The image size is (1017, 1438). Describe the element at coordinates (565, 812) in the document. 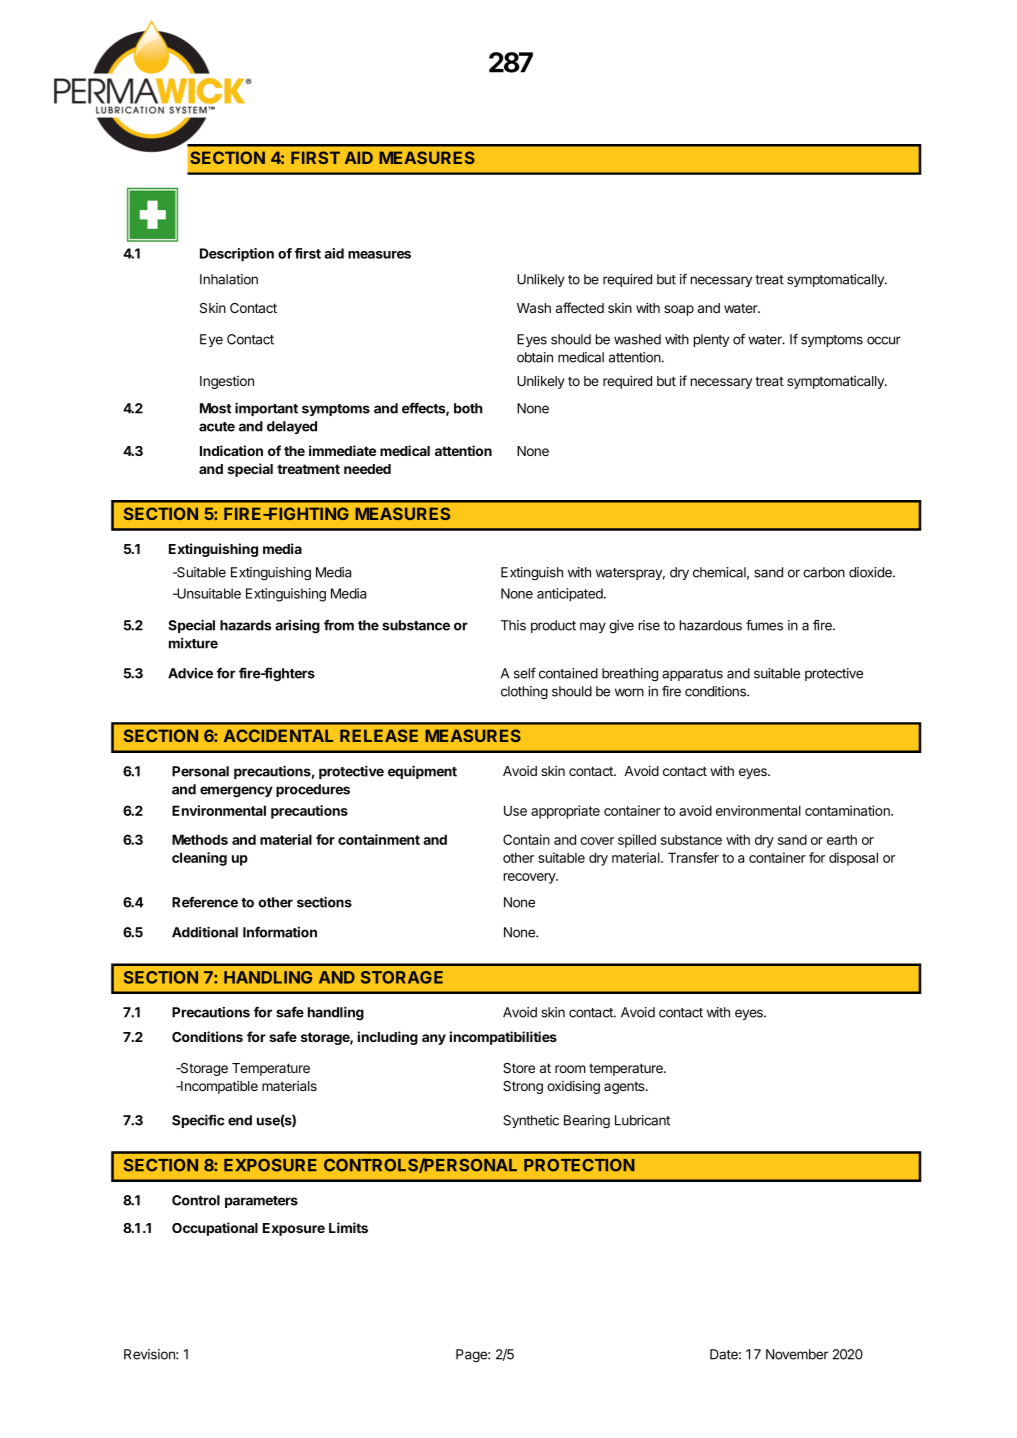

I see `appropriate` at that location.
